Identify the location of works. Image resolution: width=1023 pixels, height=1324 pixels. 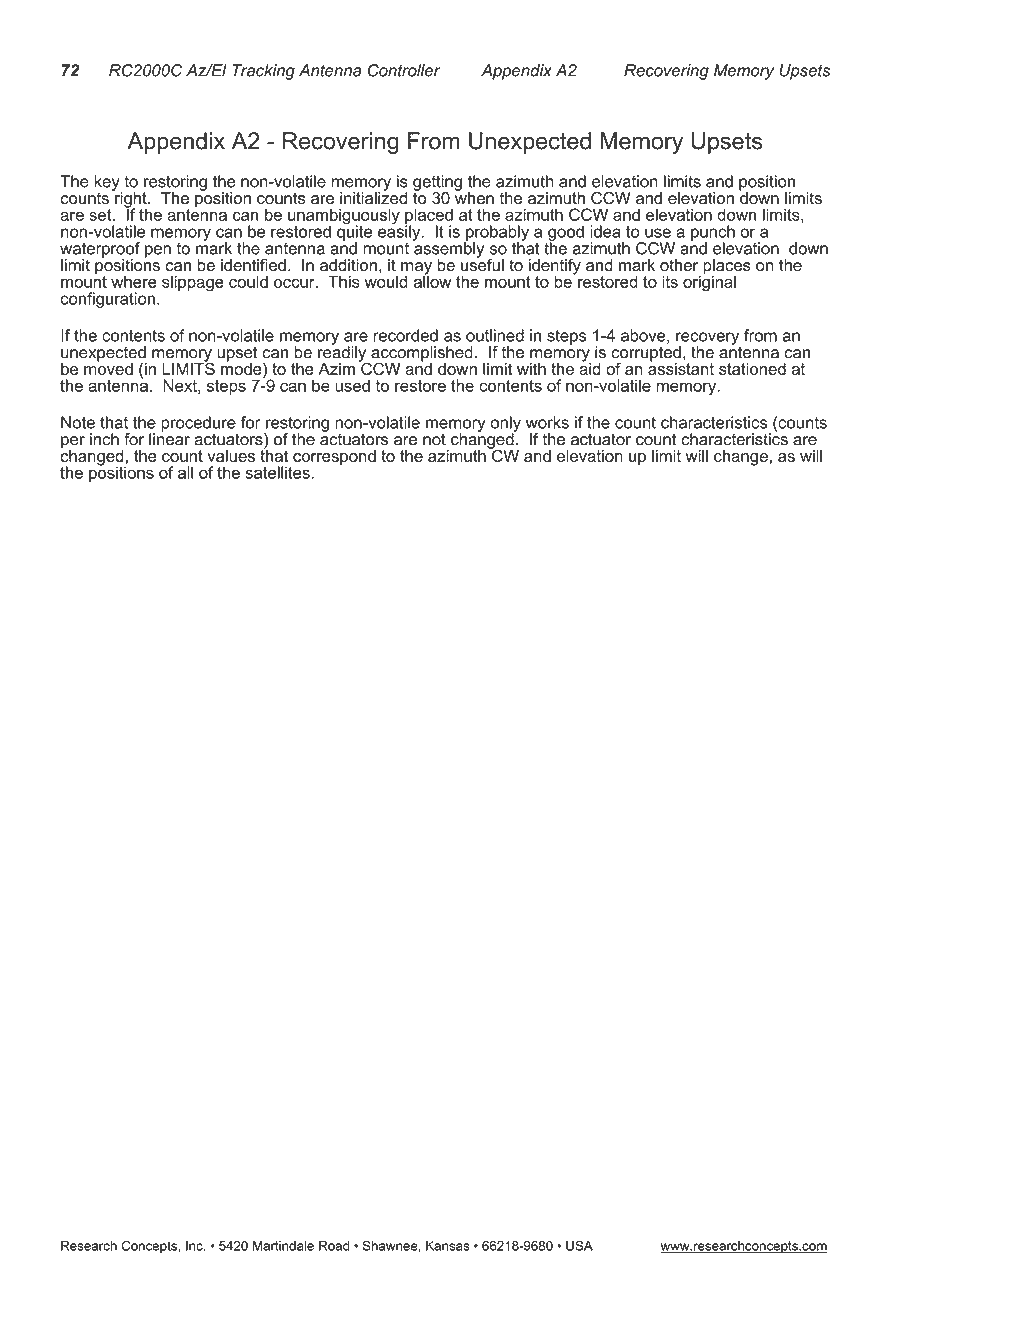
(547, 422).
